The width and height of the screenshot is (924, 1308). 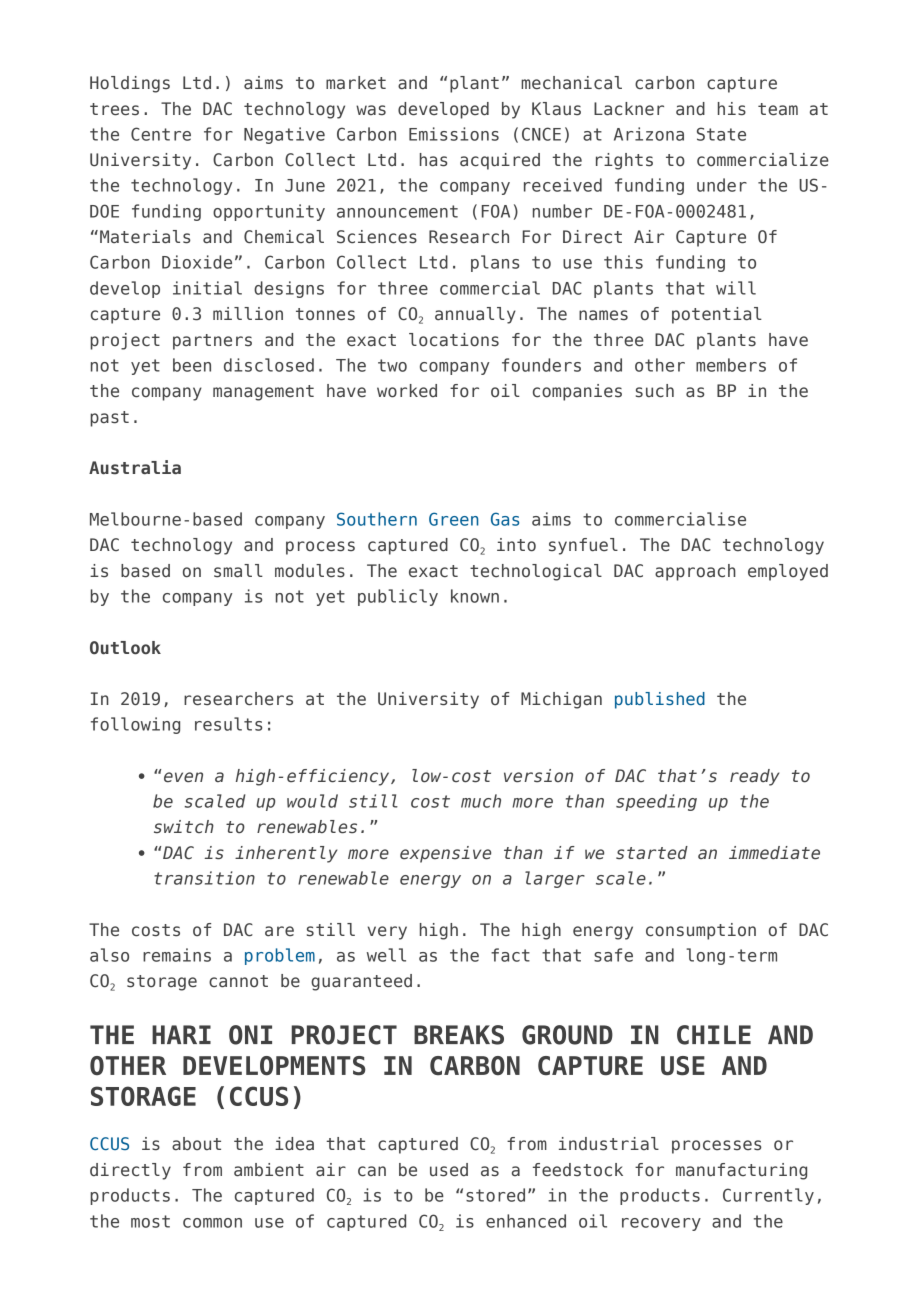 I want to click on Centre, so click(x=161, y=134).
